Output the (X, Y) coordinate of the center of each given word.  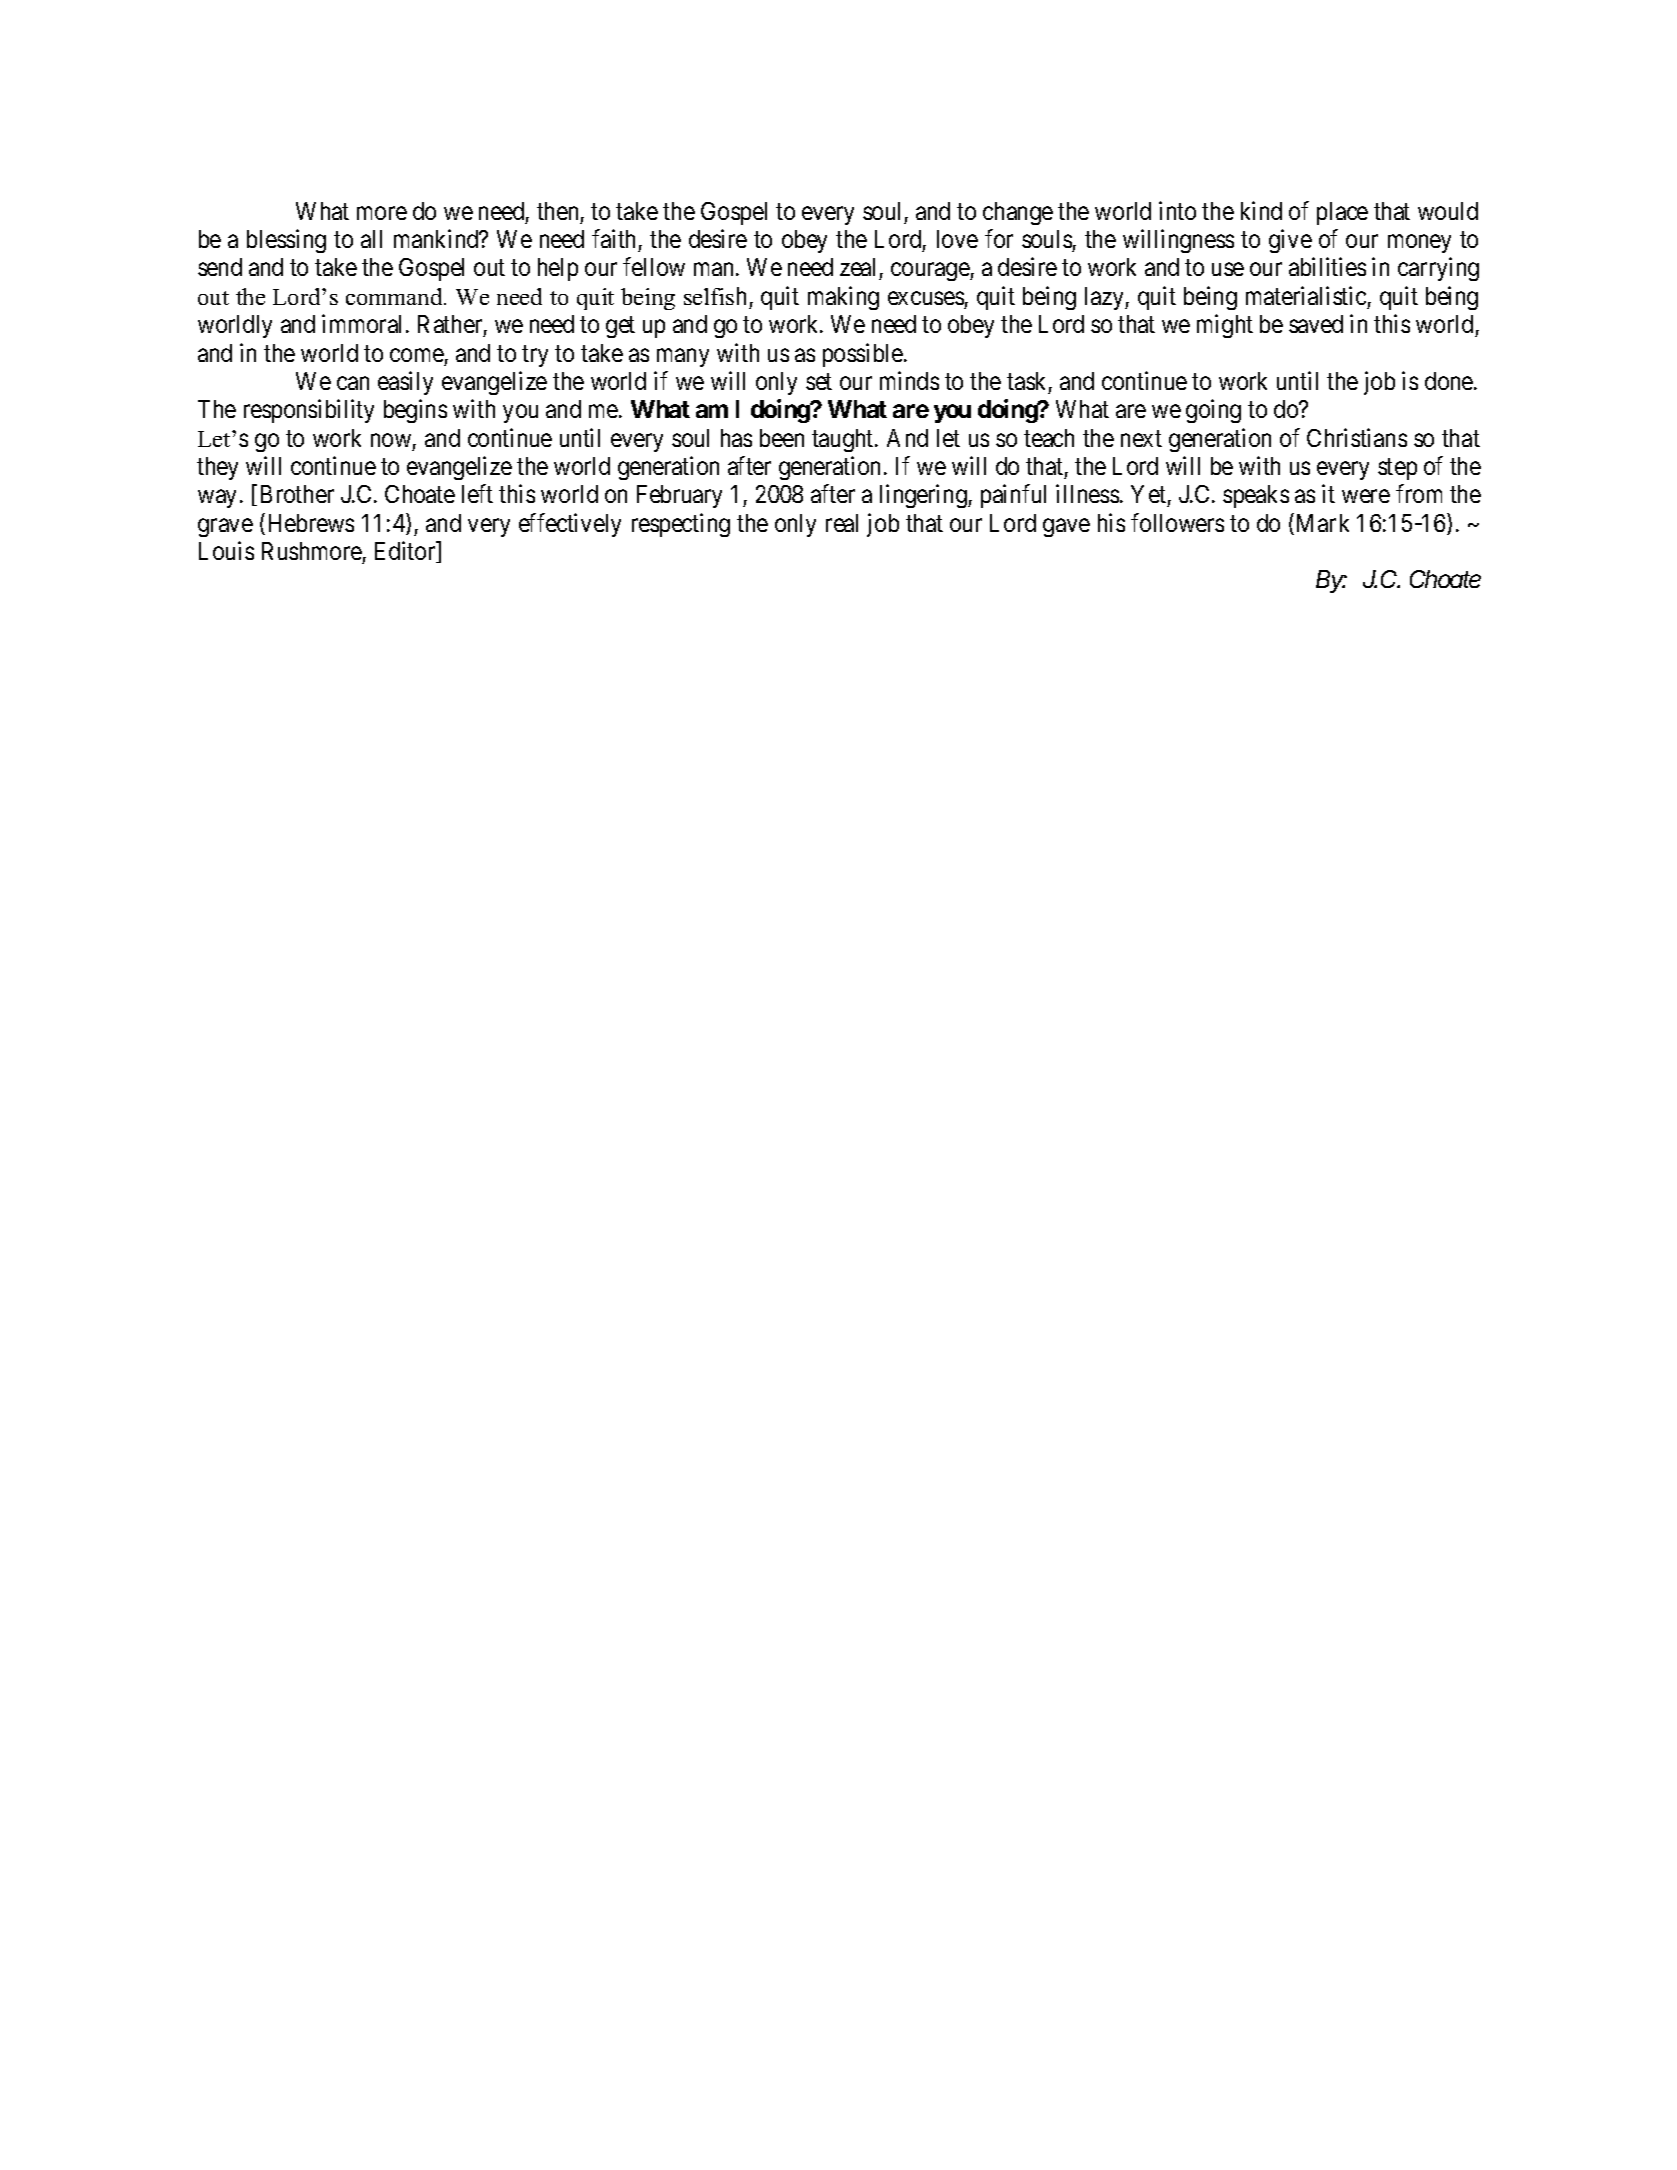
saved (1316, 324)
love (957, 239)
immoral (364, 323)
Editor (406, 552)
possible (863, 355)
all (371, 239)
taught (844, 440)
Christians (1357, 437)
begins (415, 411)
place (1342, 213)
